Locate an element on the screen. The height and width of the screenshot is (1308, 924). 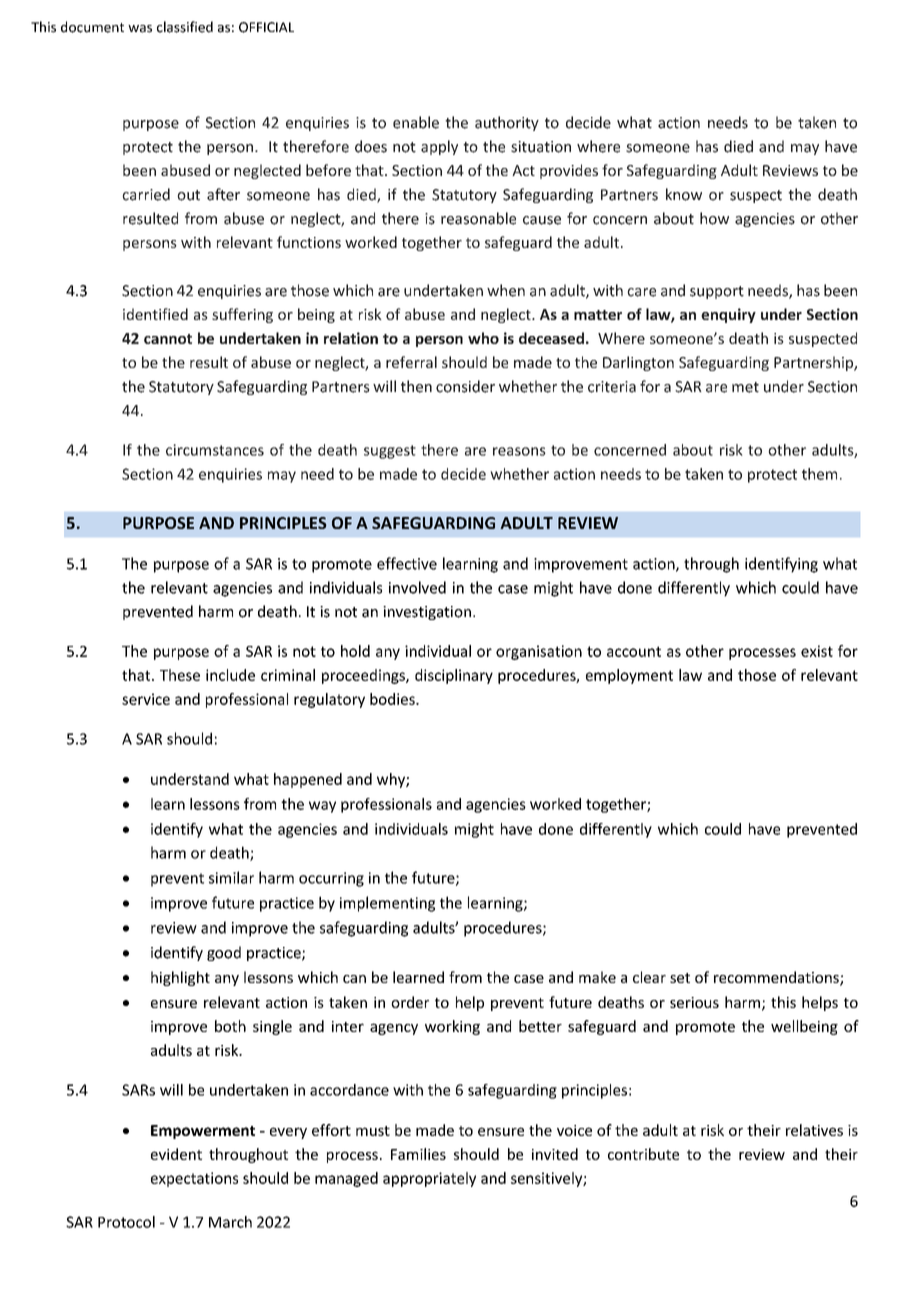
enable is located at coordinates (416, 122).
